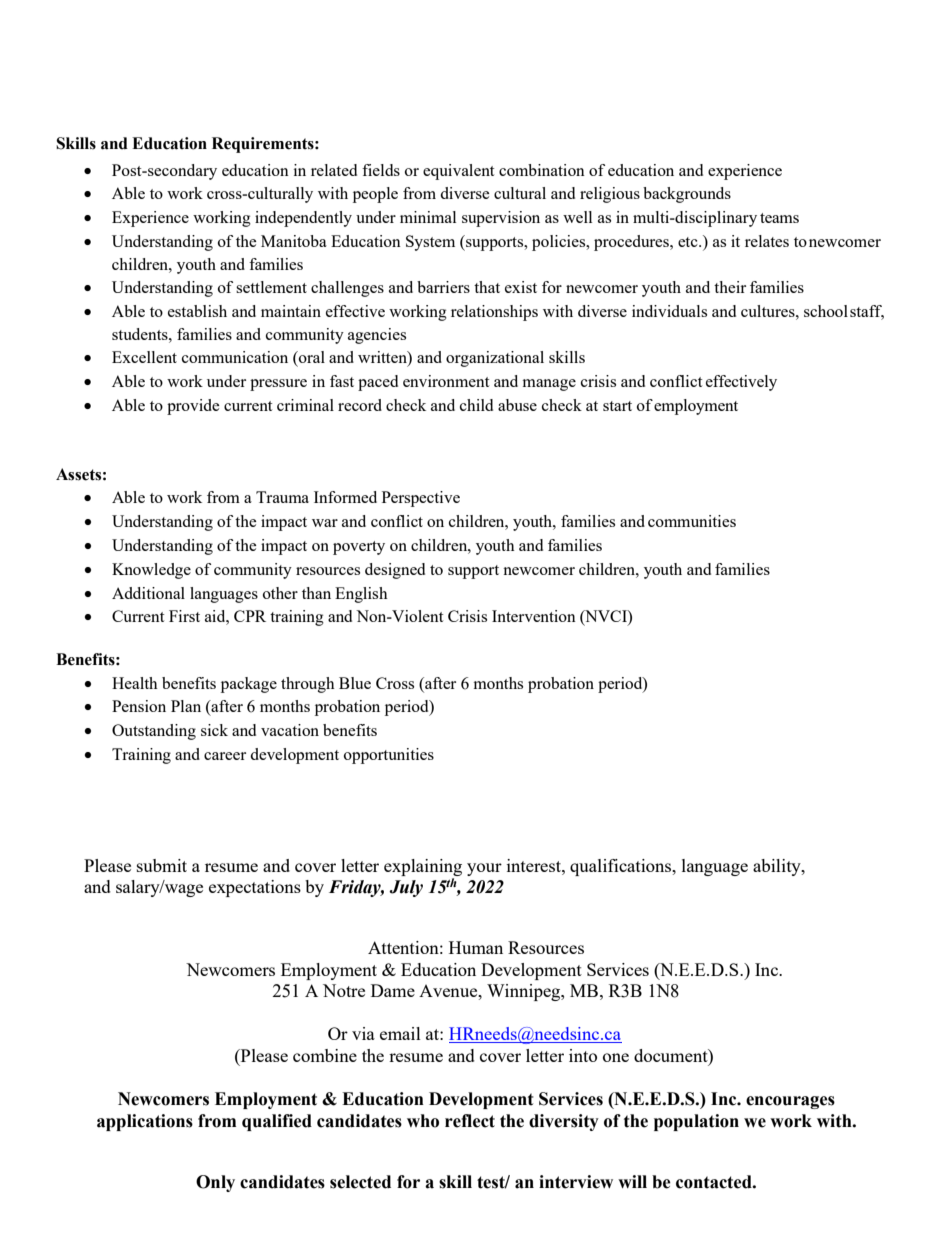 The height and width of the page is (1233, 952). I want to click on teams, so click(779, 218).
